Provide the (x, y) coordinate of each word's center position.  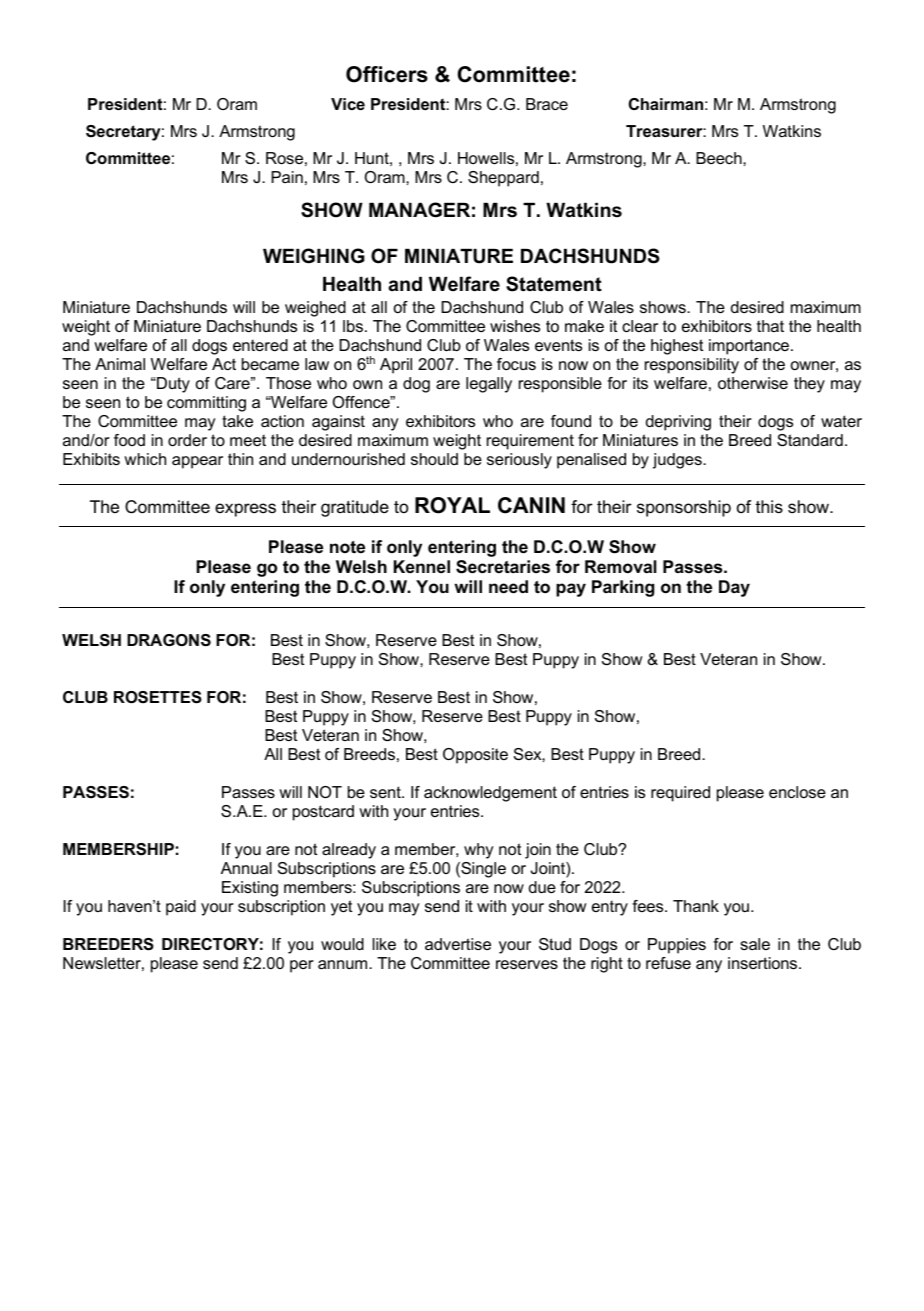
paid (181, 908)
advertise (458, 944)
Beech (720, 158)
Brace (547, 104)
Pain (287, 177)
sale (755, 944)
